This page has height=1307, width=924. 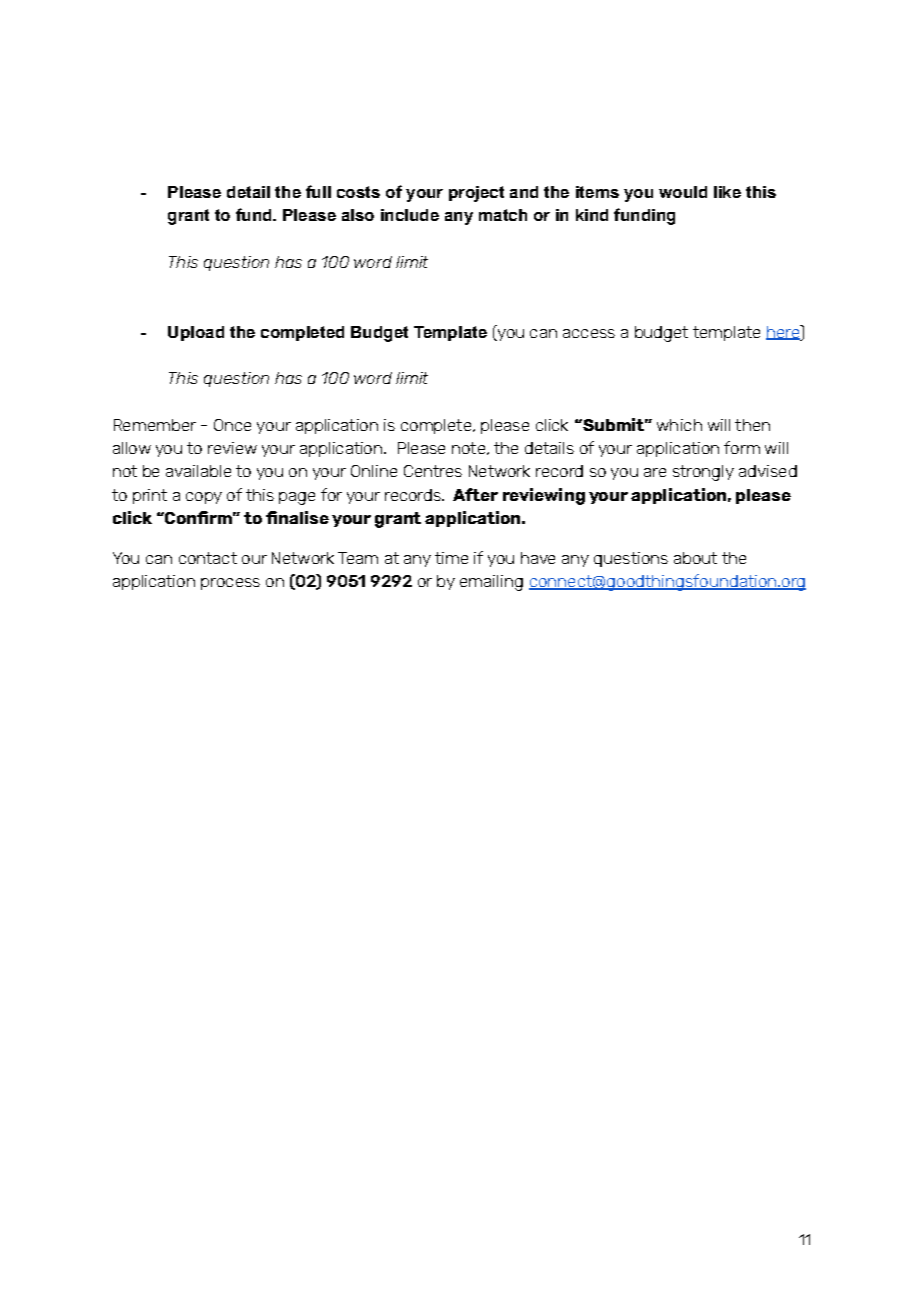 What do you see at coordinates (468, 448) in the page?
I see `note` at bounding box center [468, 448].
